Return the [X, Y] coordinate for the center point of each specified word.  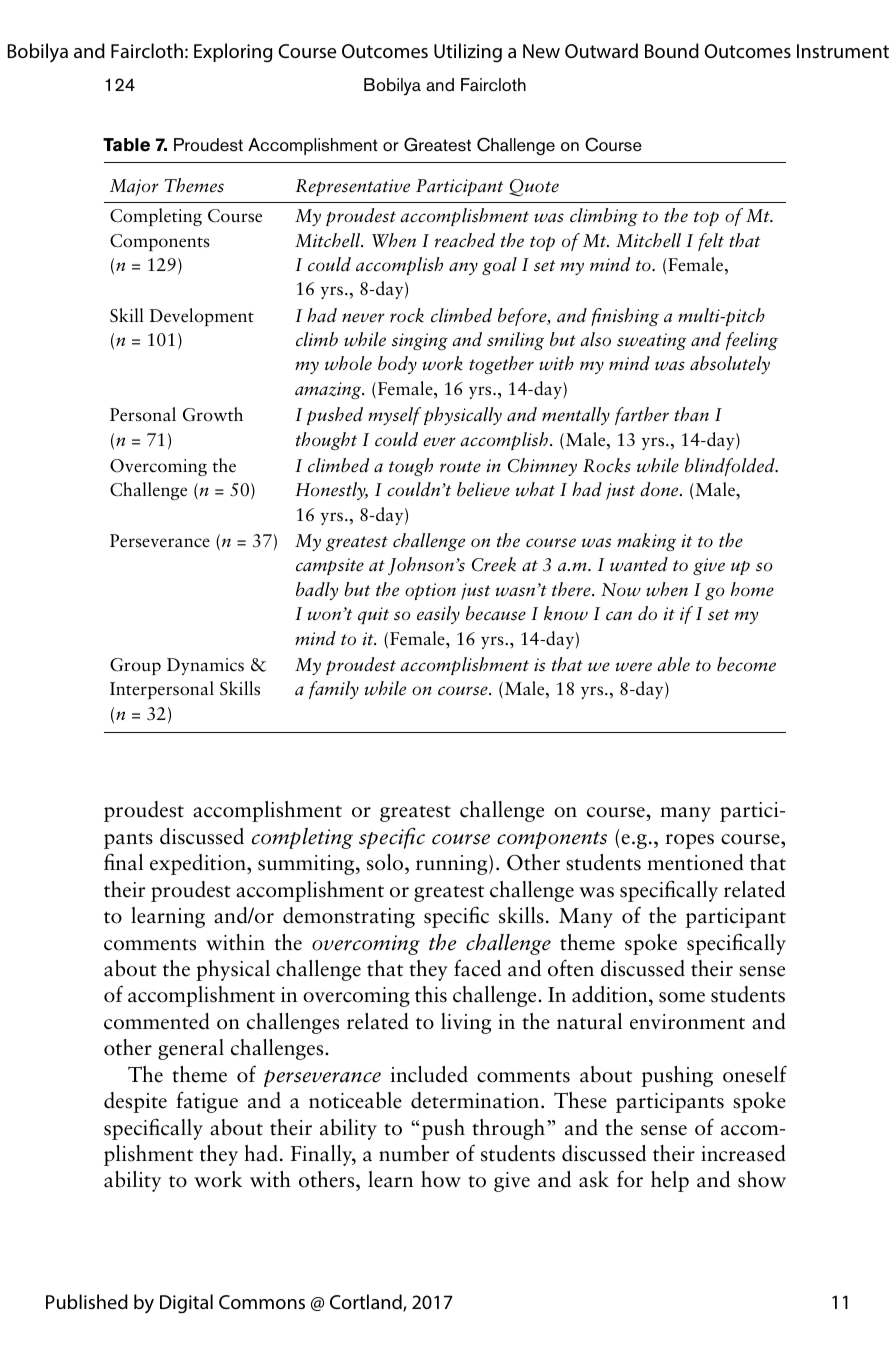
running [453, 865]
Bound [672, 50]
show [762, 1179]
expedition [199, 864]
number [414, 1153]
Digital [186, 1304]
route [460, 467]
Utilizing [468, 53]
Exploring [233, 53]
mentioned [695, 862]
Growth [213, 414]
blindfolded [731, 467]
